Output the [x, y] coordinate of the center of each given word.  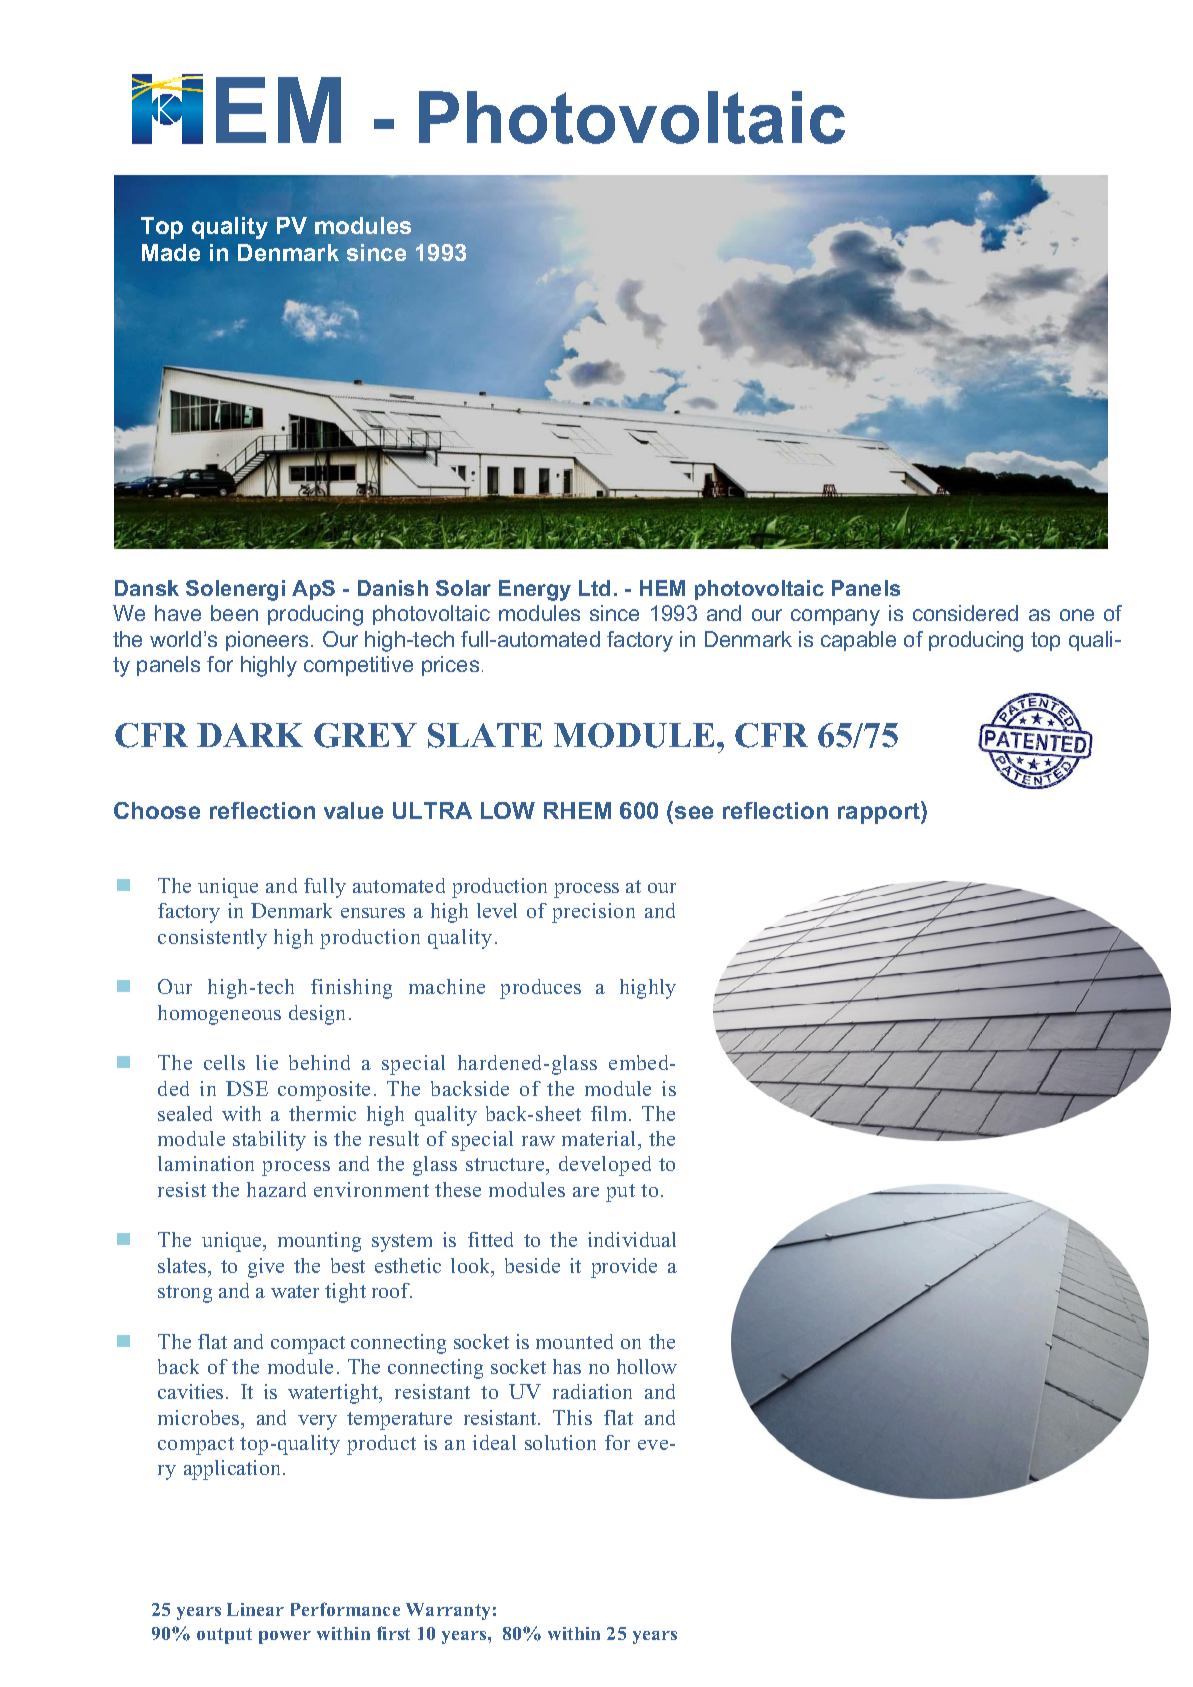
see [694, 812]
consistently [212, 939]
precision [593, 913]
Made [171, 252]
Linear [255, 1609]
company [835, 617]
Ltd [594, 588]
